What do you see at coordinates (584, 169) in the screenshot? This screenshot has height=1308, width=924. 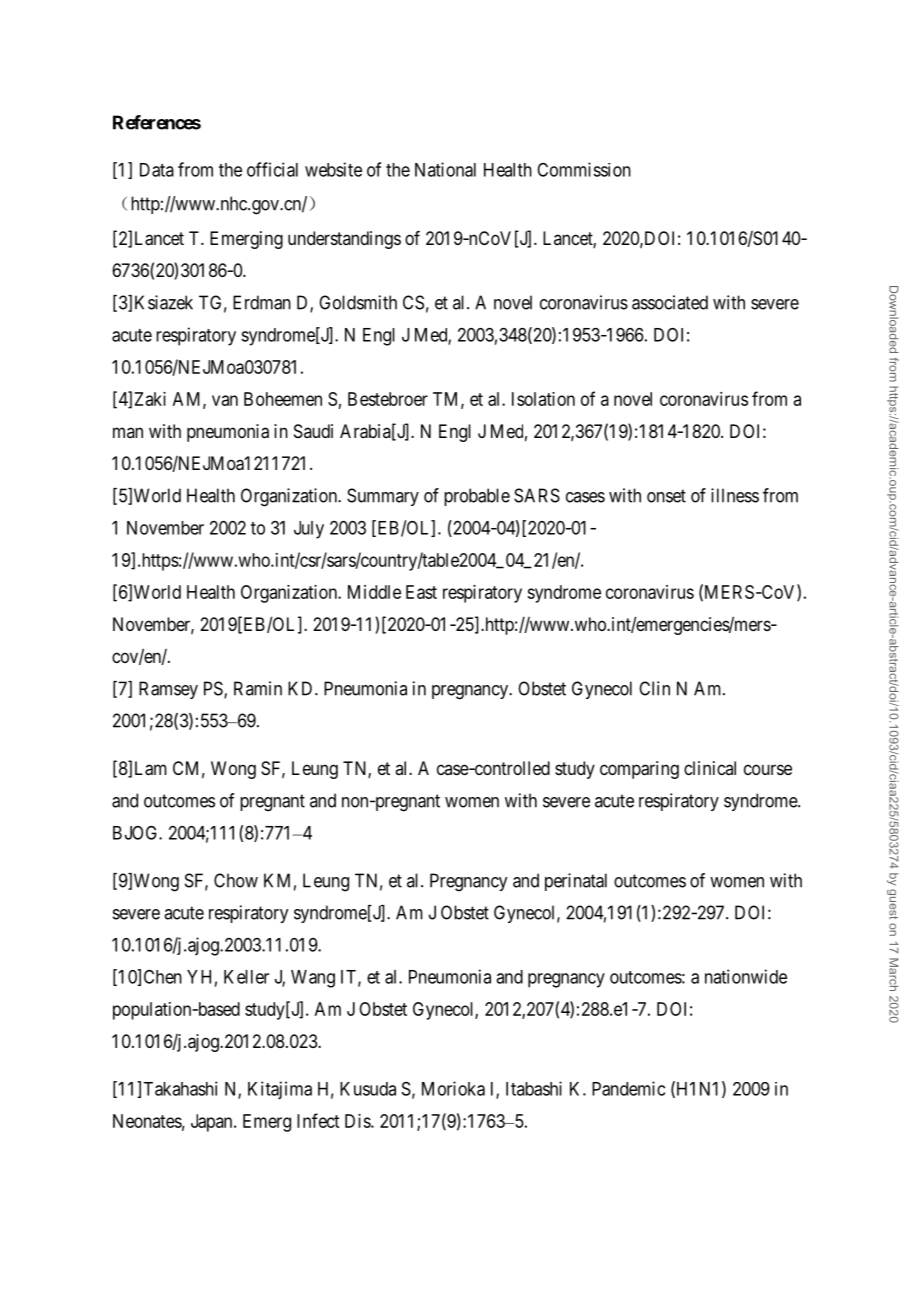 I see `Commission` at bounding box center [584, 169].
